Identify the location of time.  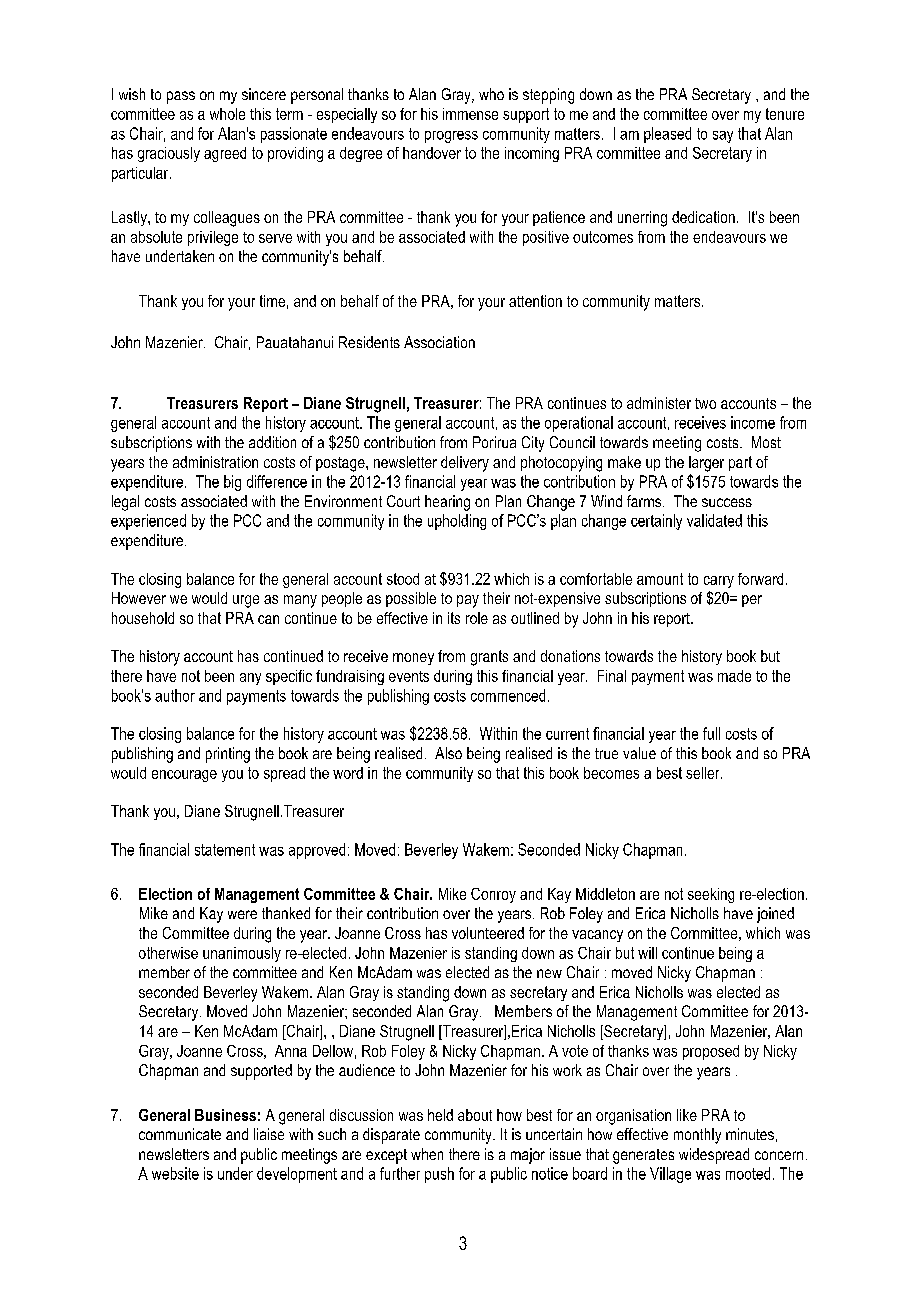
(272, 301).
